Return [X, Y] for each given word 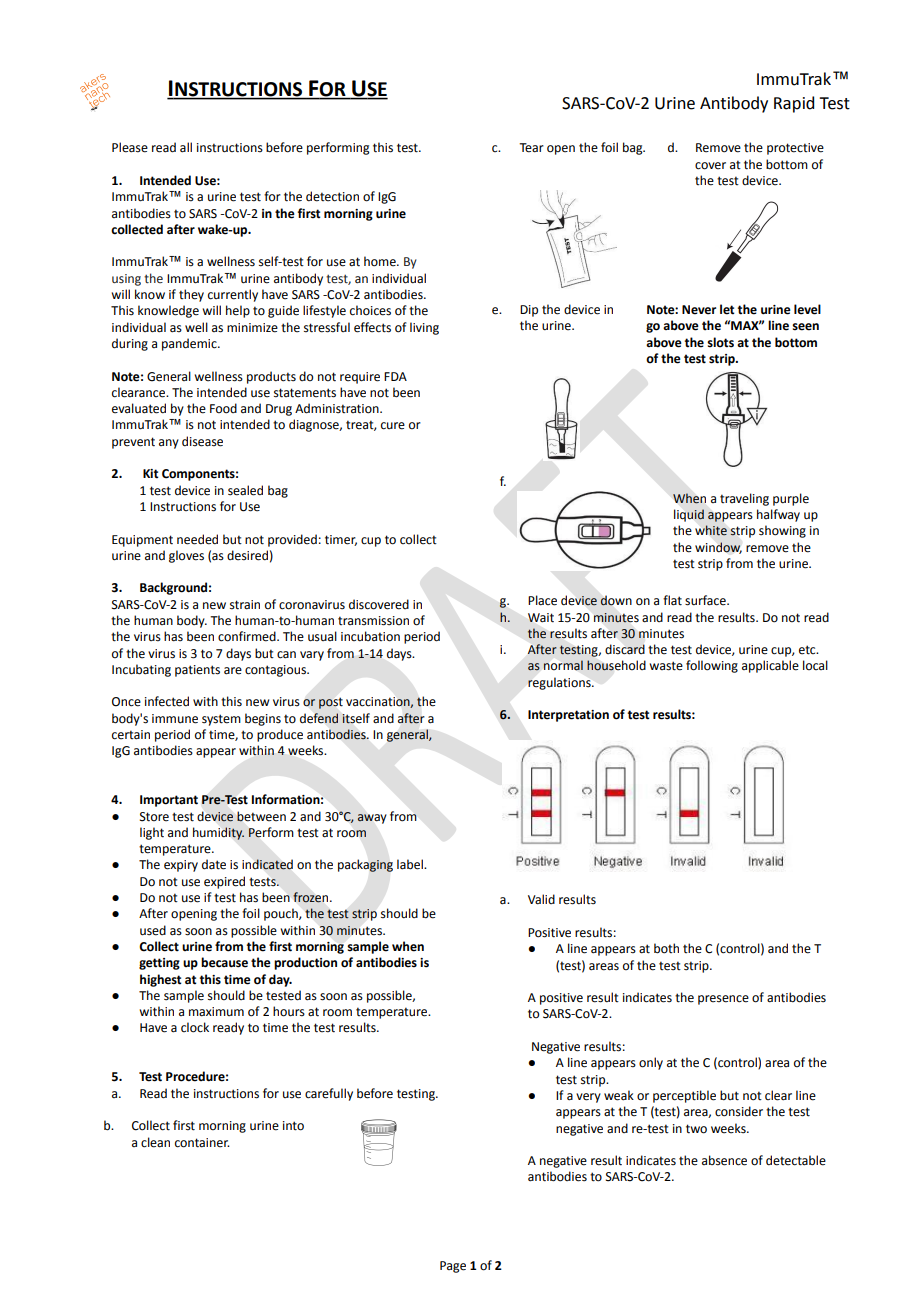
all [186, 147]
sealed [245, 490]
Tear [531, 148]
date [214, 864]
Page [453, 1267]
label [411, 864]
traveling [744, 499]
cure [393, 426]
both [666, 948]
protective [795, 149]
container [202, 1143]
